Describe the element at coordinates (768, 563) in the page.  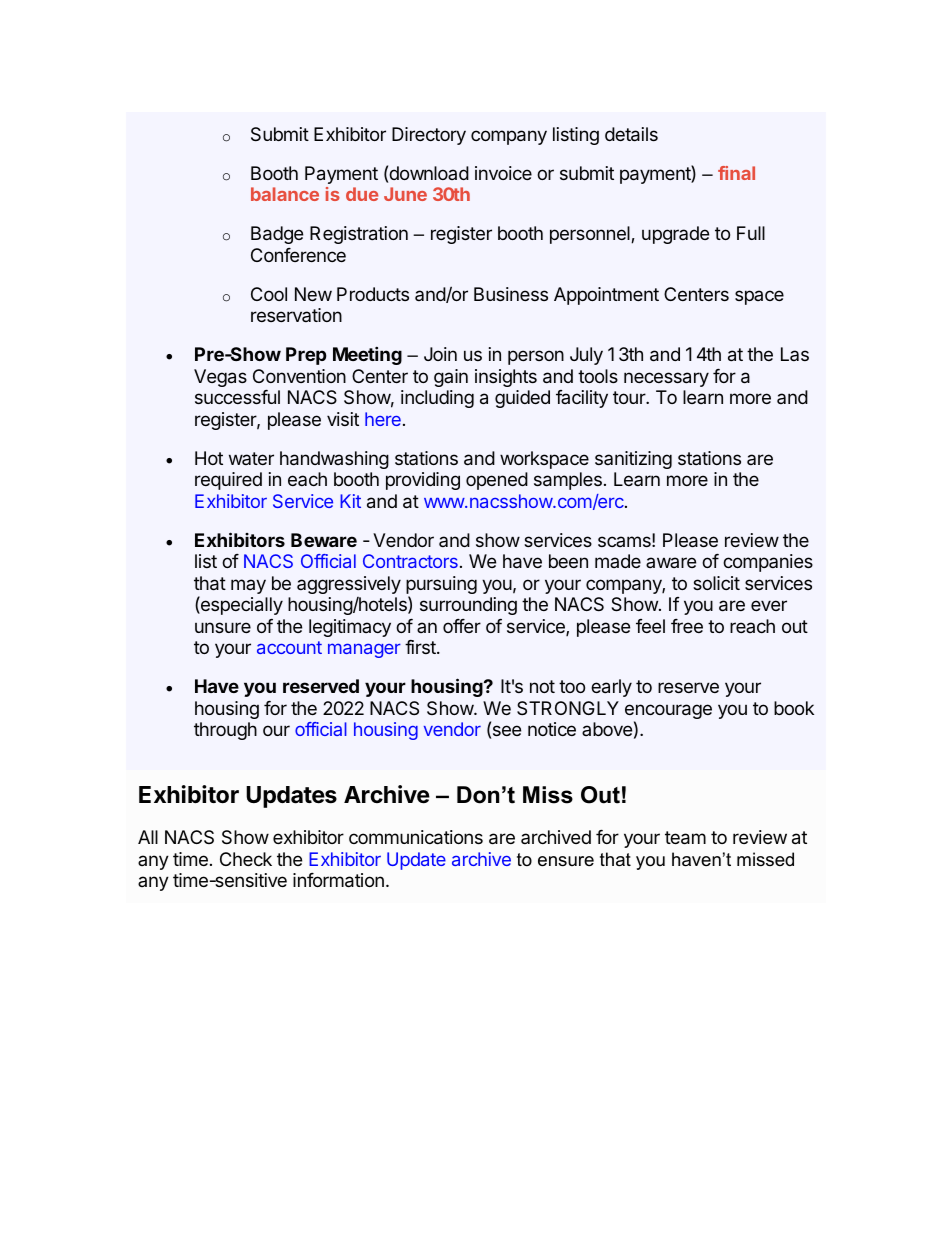
I see `companies` at that location.
